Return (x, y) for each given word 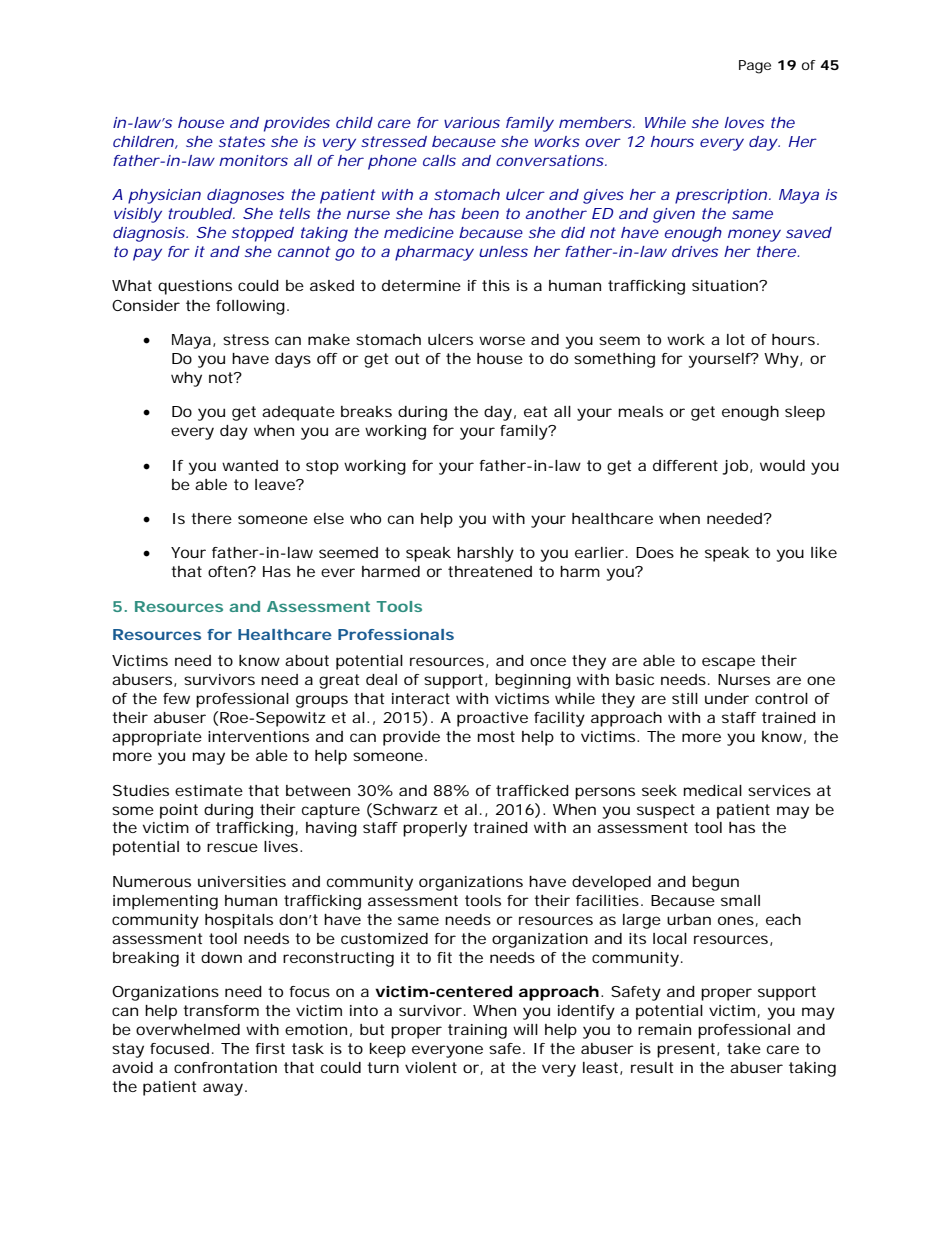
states (242, 141)
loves (744, 122)
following (250, 307)
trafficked (532, 790)
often (228, 571)
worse (502, 340)
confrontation (225, 1067)
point (179, 811)
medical (713, 790)
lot (736, 339)
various (472, 122)
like (824, 552)
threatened (490, 571)
